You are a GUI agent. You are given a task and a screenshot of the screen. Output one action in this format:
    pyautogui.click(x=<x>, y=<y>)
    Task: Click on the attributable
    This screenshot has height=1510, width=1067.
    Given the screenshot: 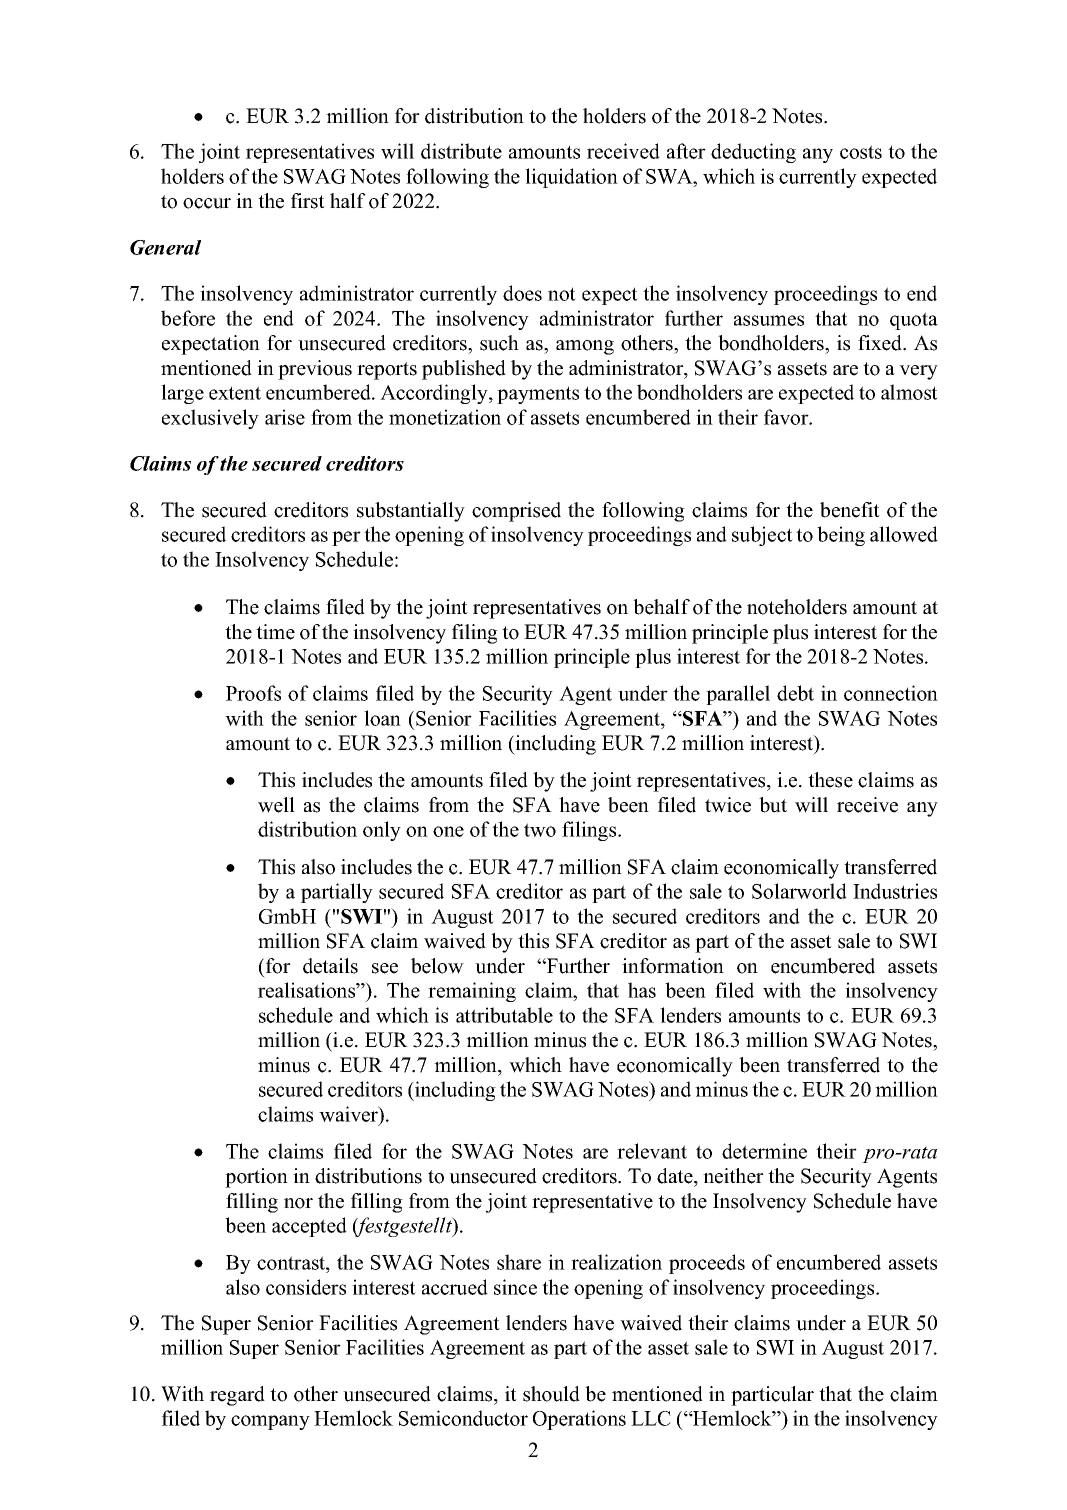 What is the action you would take?
    pyautogui.click(x=504, y=1015)
